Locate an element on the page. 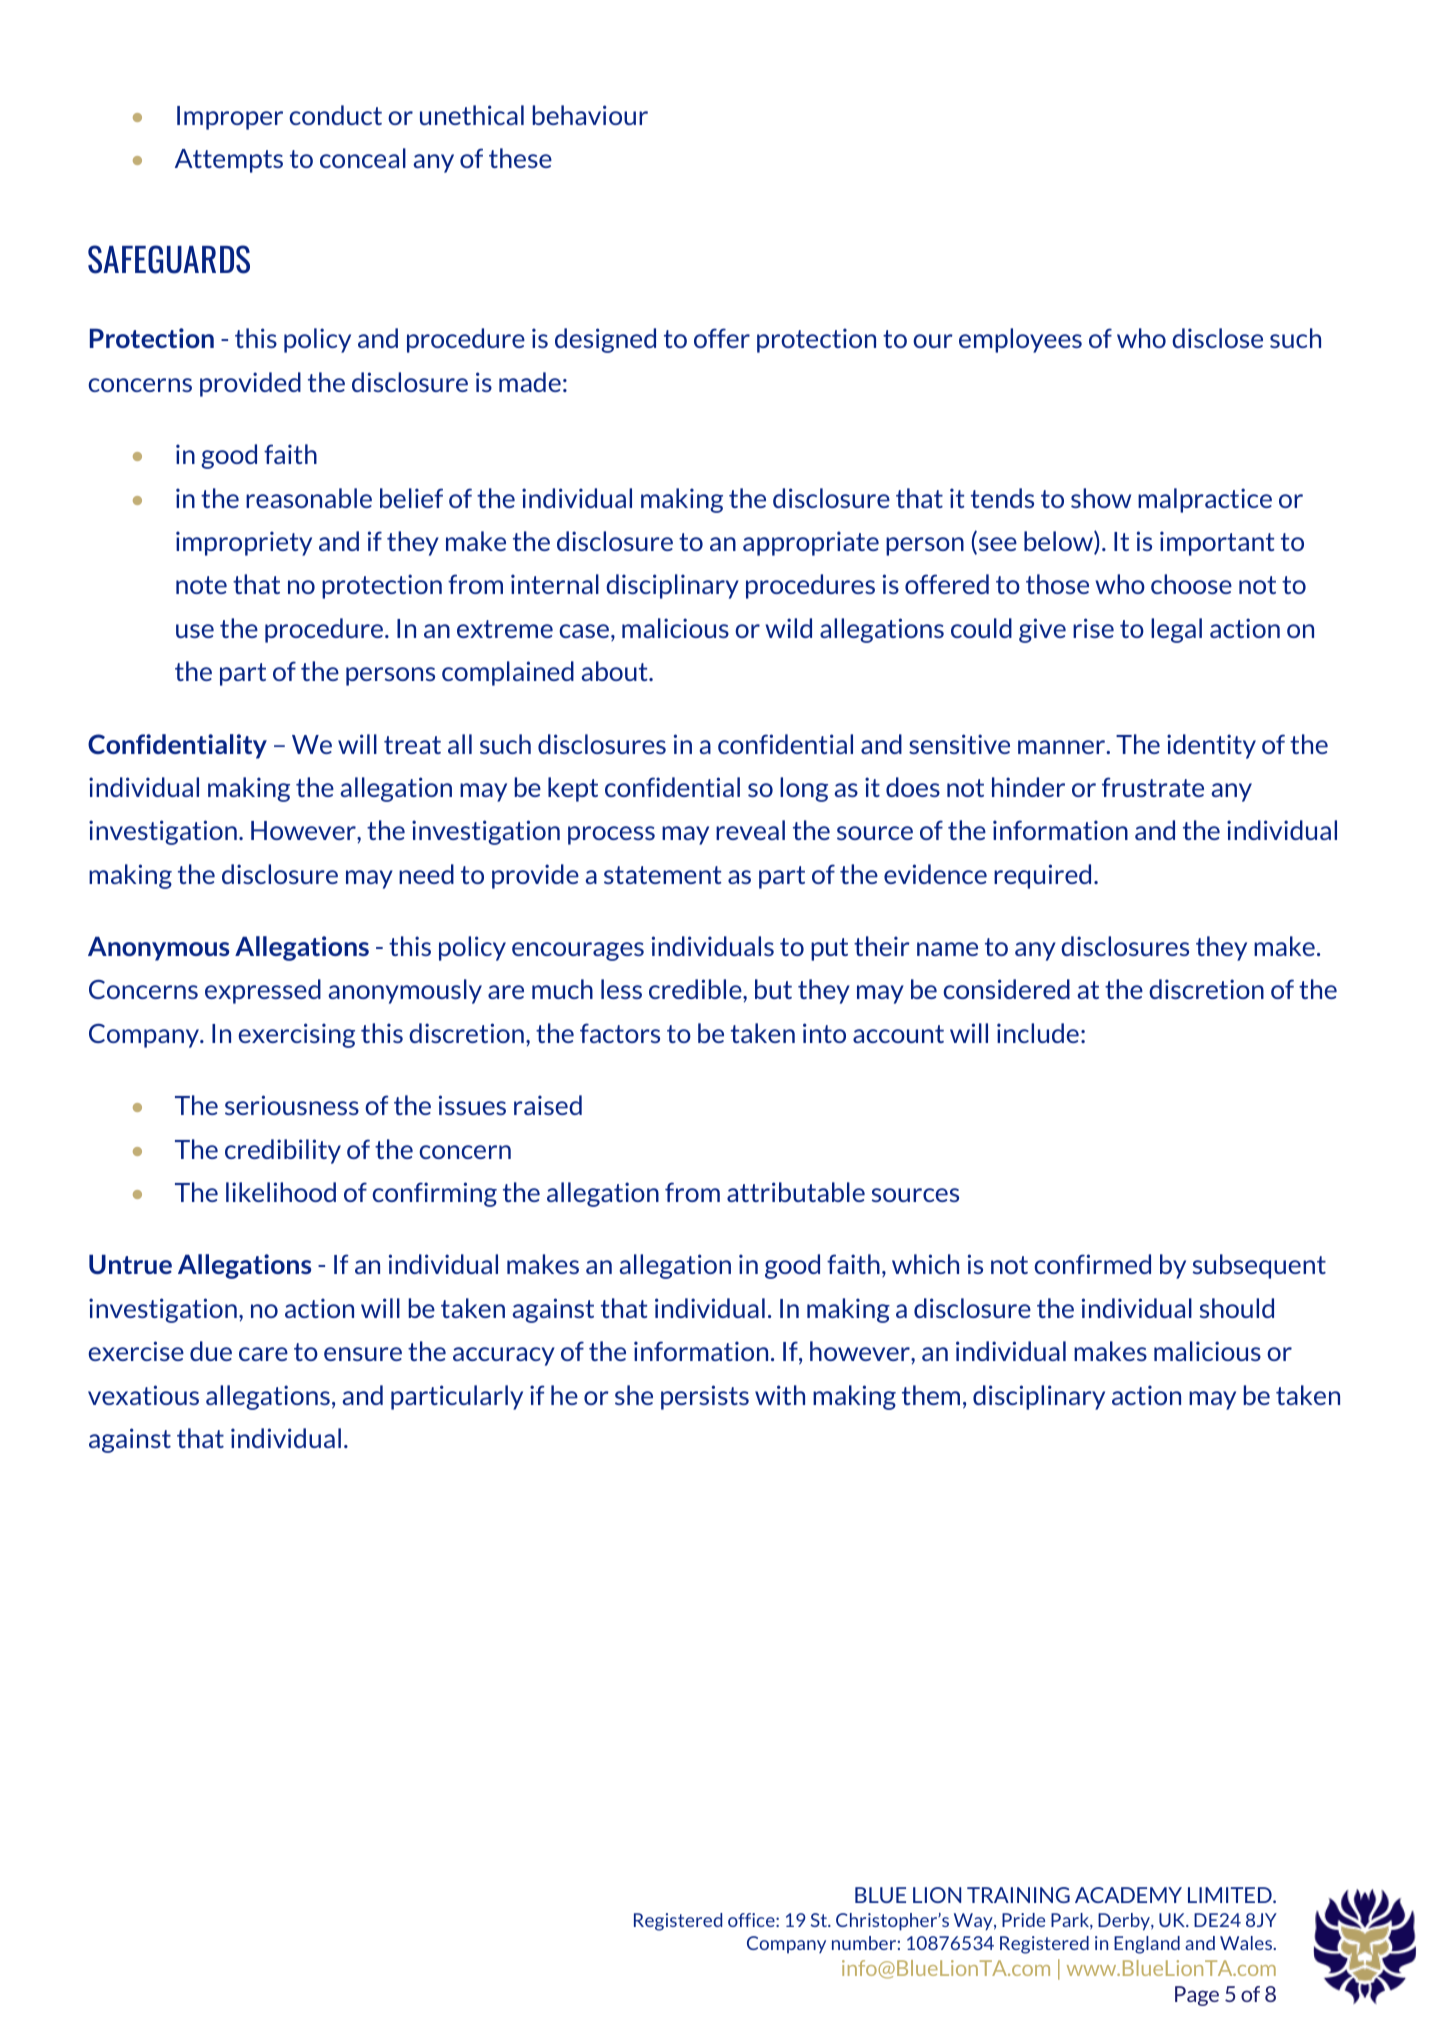  Attempts is located at coordinates (229, 161).
